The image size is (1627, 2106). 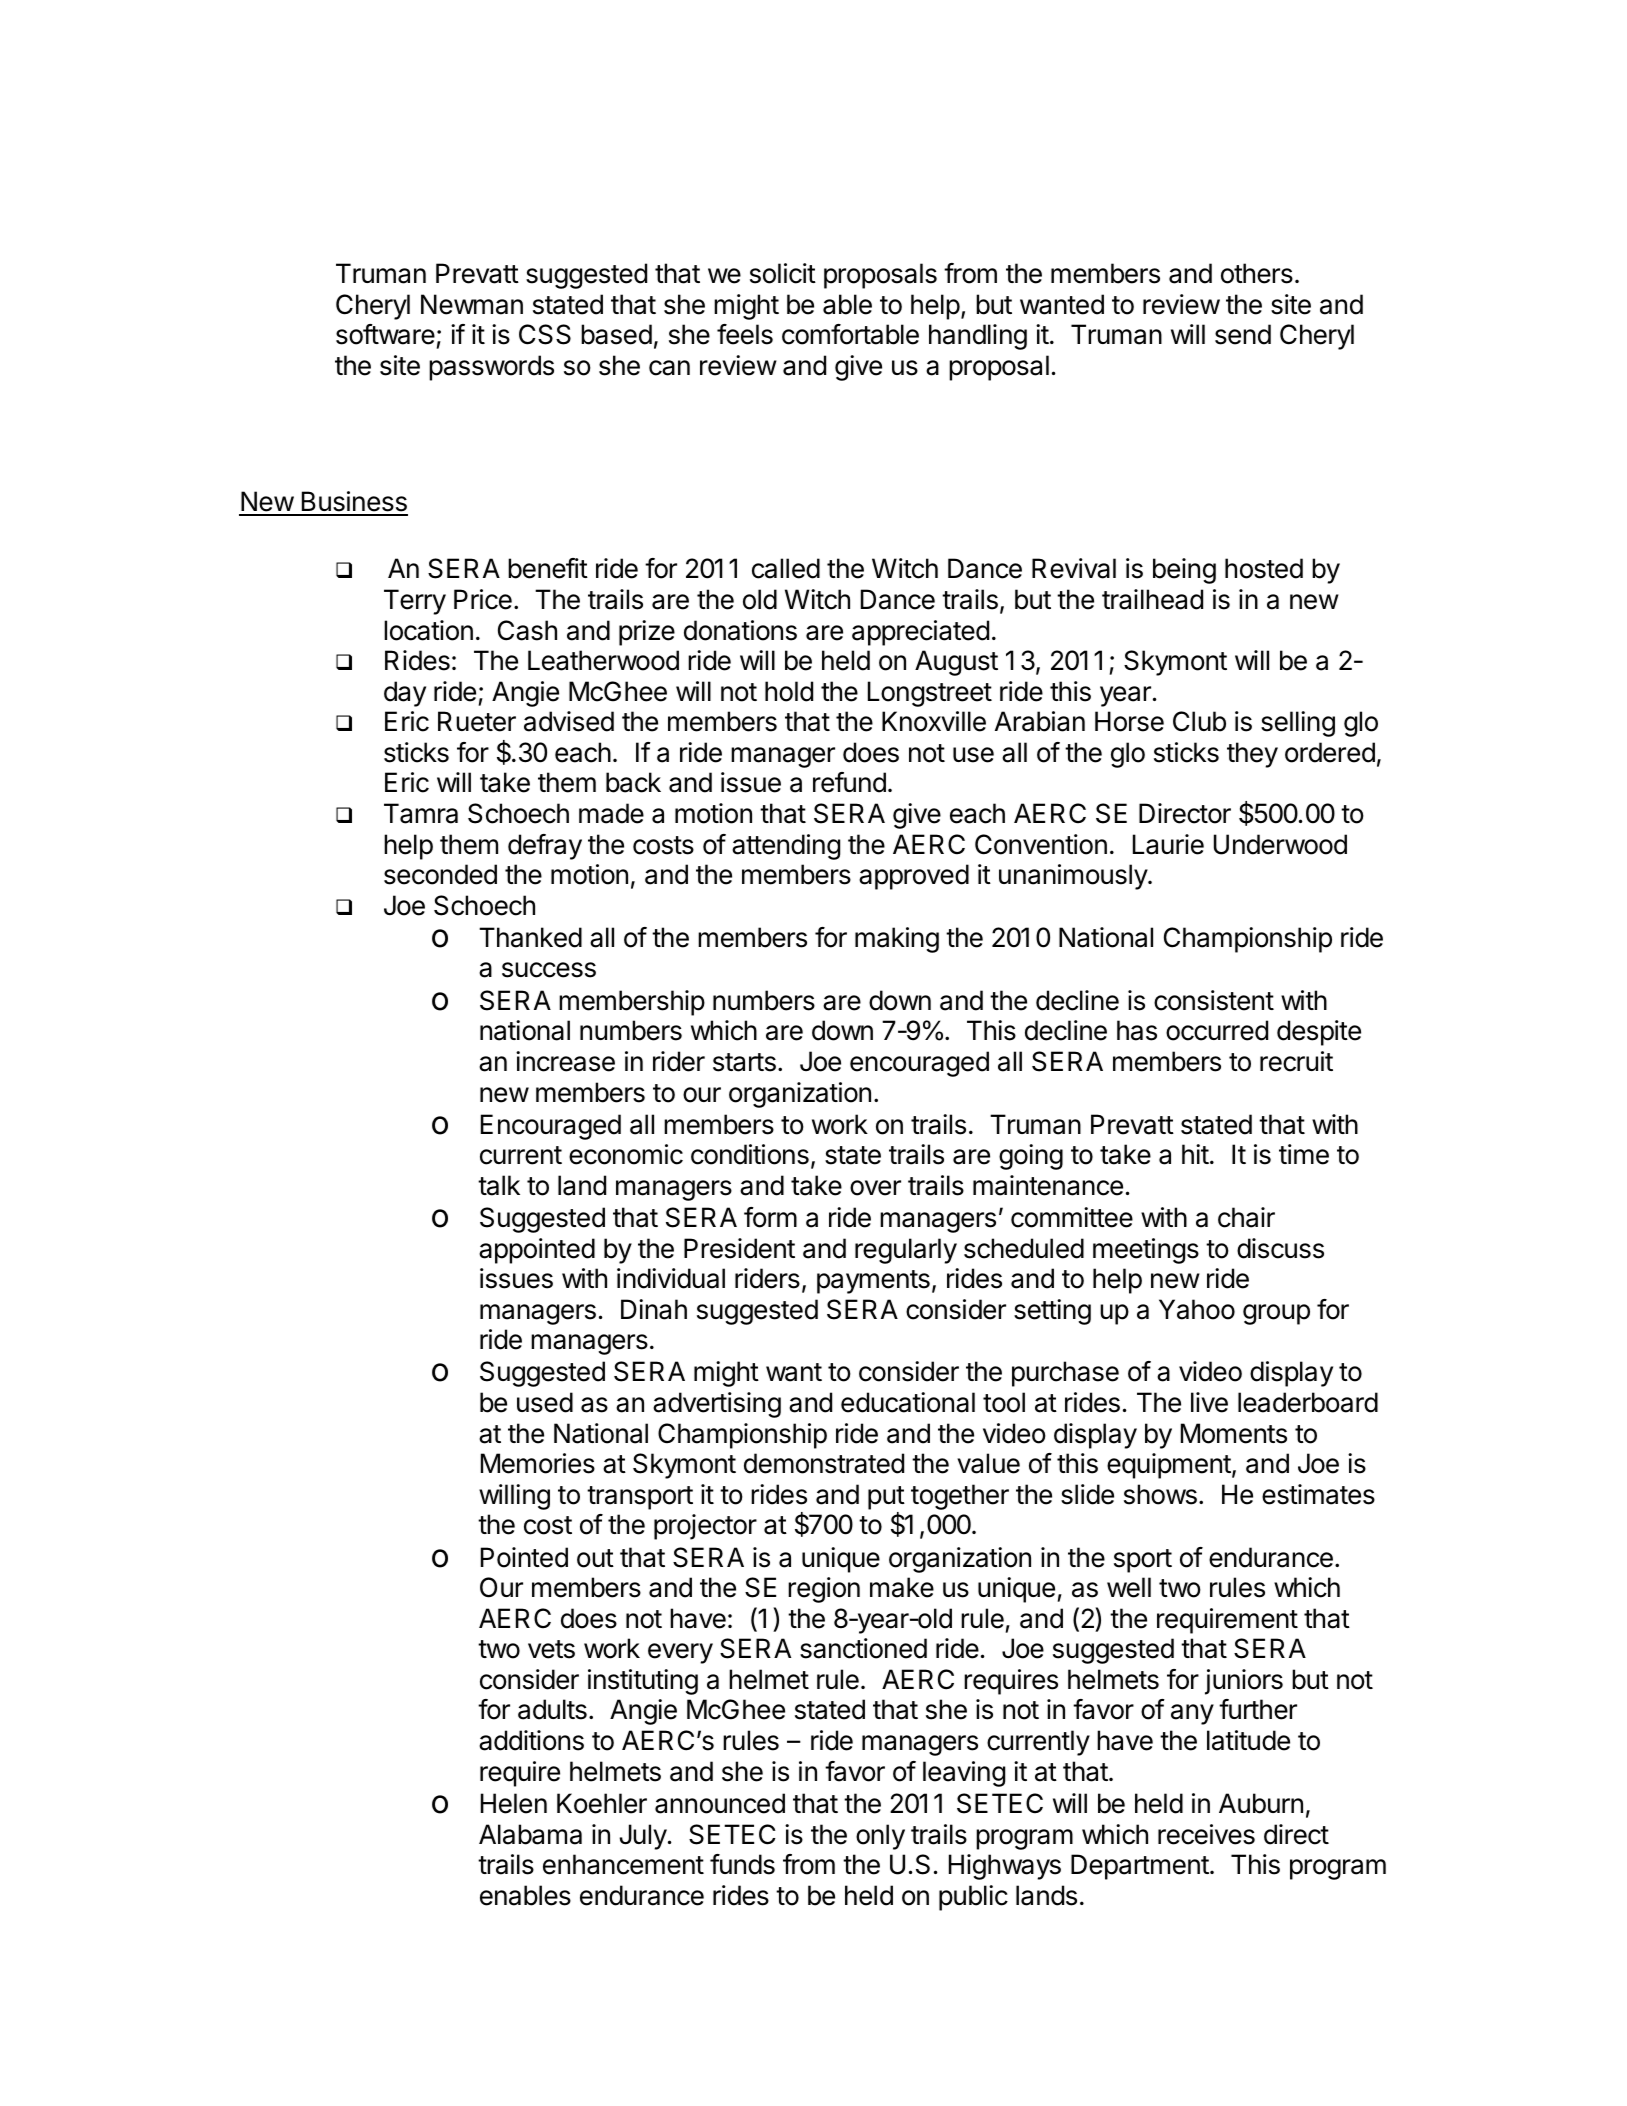 What do you see at coordinates (530, 1834) in the page?
I see `Alabama` at bounding box center [530, 1834].
